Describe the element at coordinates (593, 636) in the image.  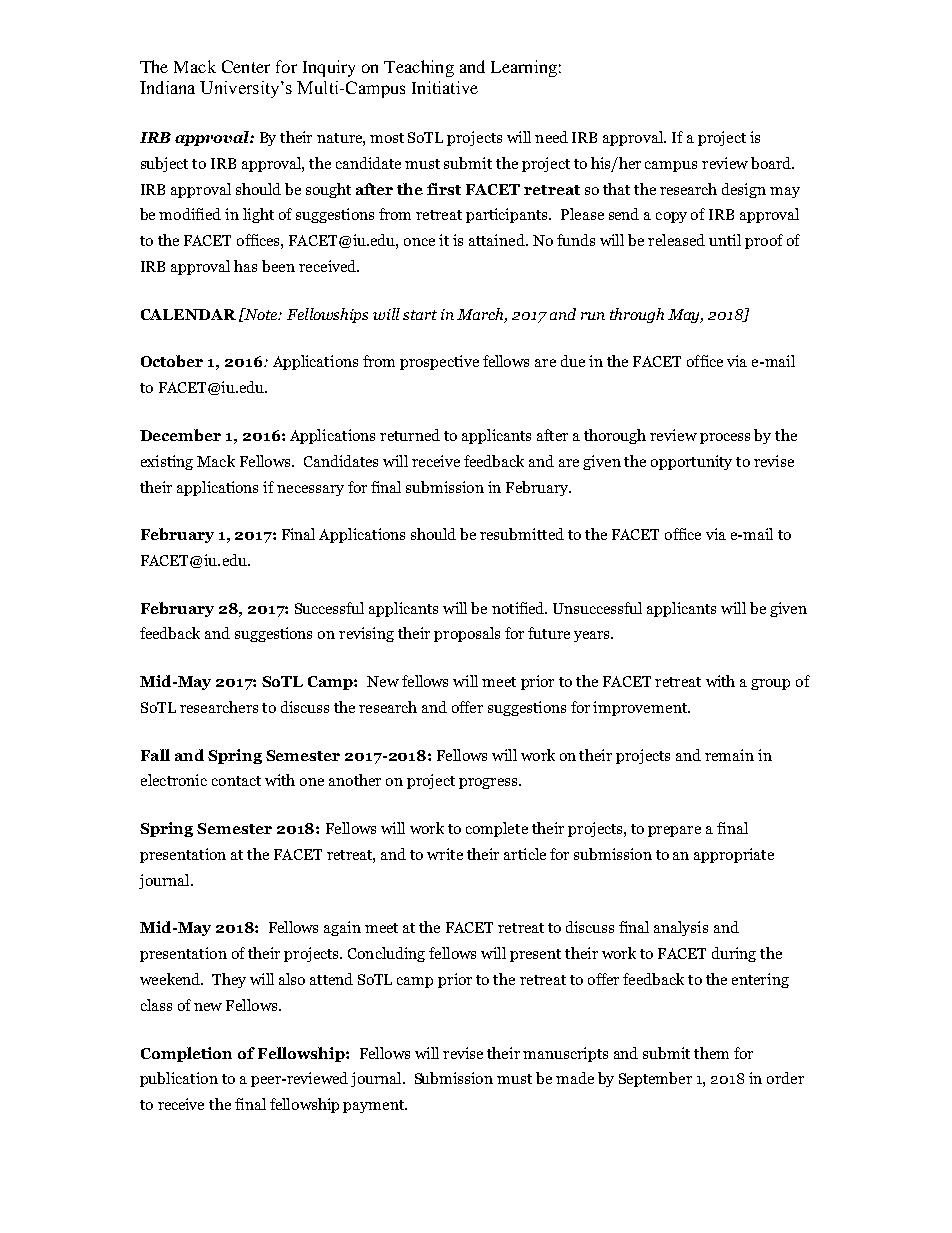
I see `years` at that location.
